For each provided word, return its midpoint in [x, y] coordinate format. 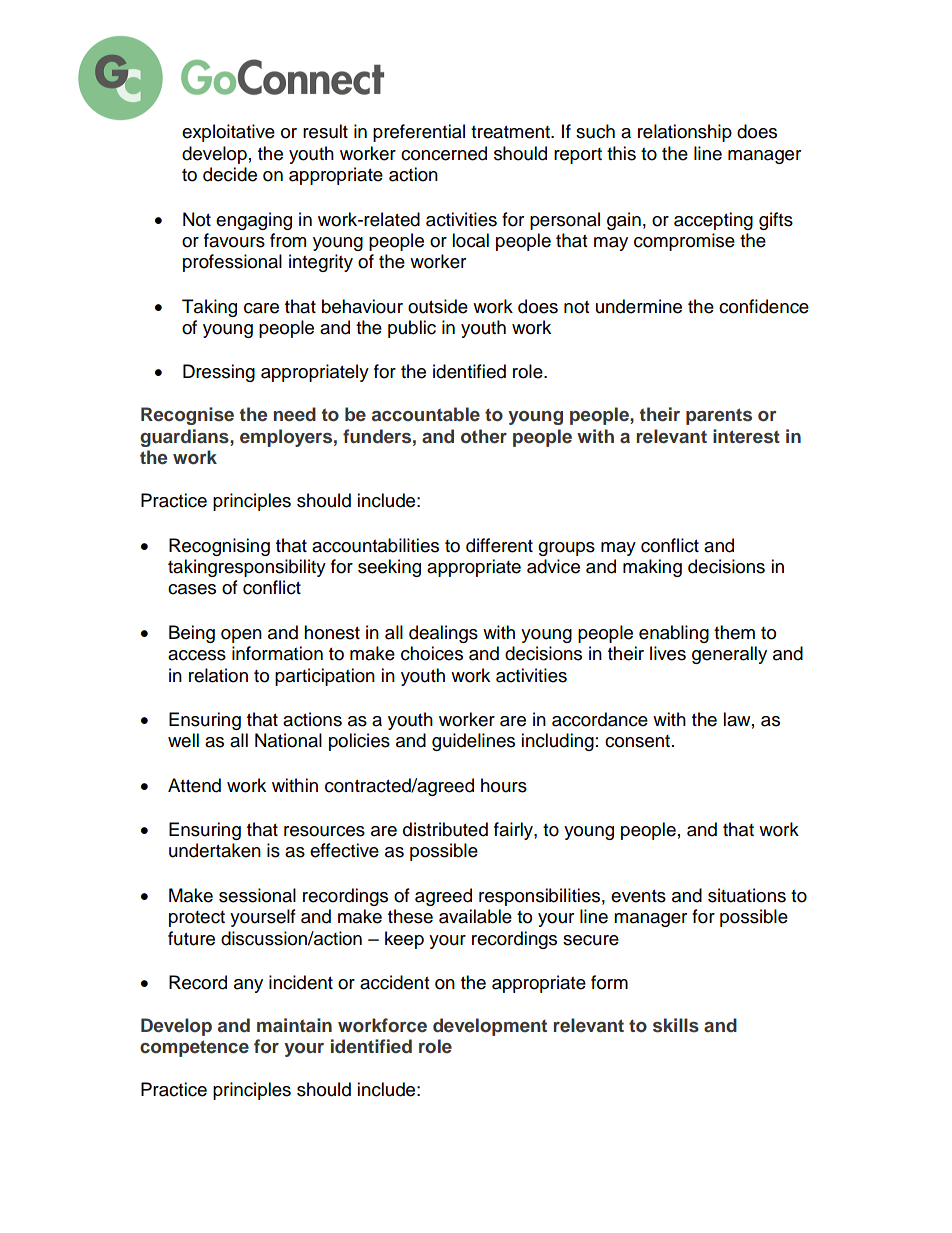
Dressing [219, 373]
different [499, 545]
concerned [444, 153]
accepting [713, 221]
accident [394, 982]
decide [230, 174]
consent [639, 741]
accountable [426, 414]
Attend [194, 785]
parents [719, 416]
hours [504, 785]
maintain [294, 1025]
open [241, 636]
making [652, 568]
